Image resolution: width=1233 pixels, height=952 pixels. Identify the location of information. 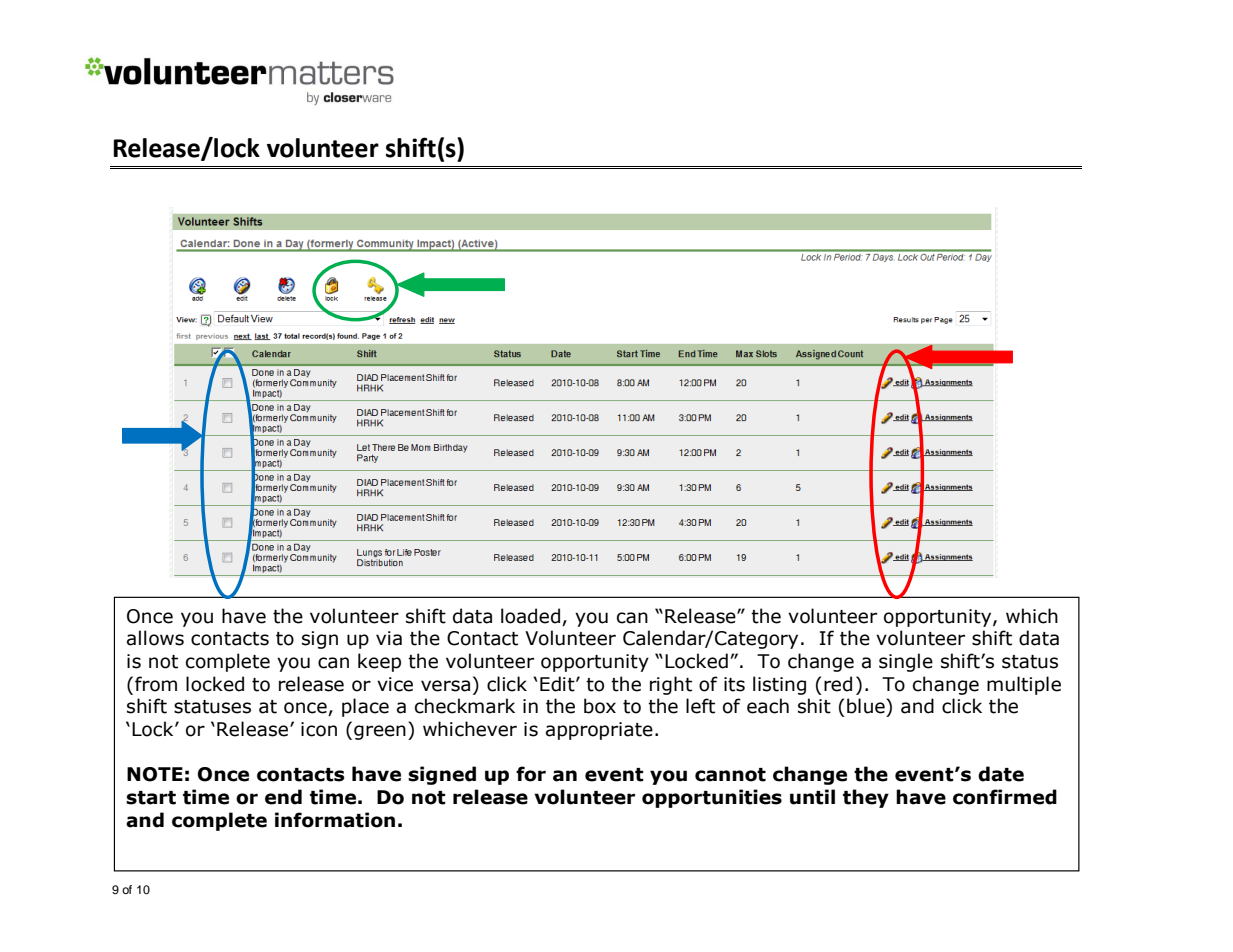
(335, 820).
